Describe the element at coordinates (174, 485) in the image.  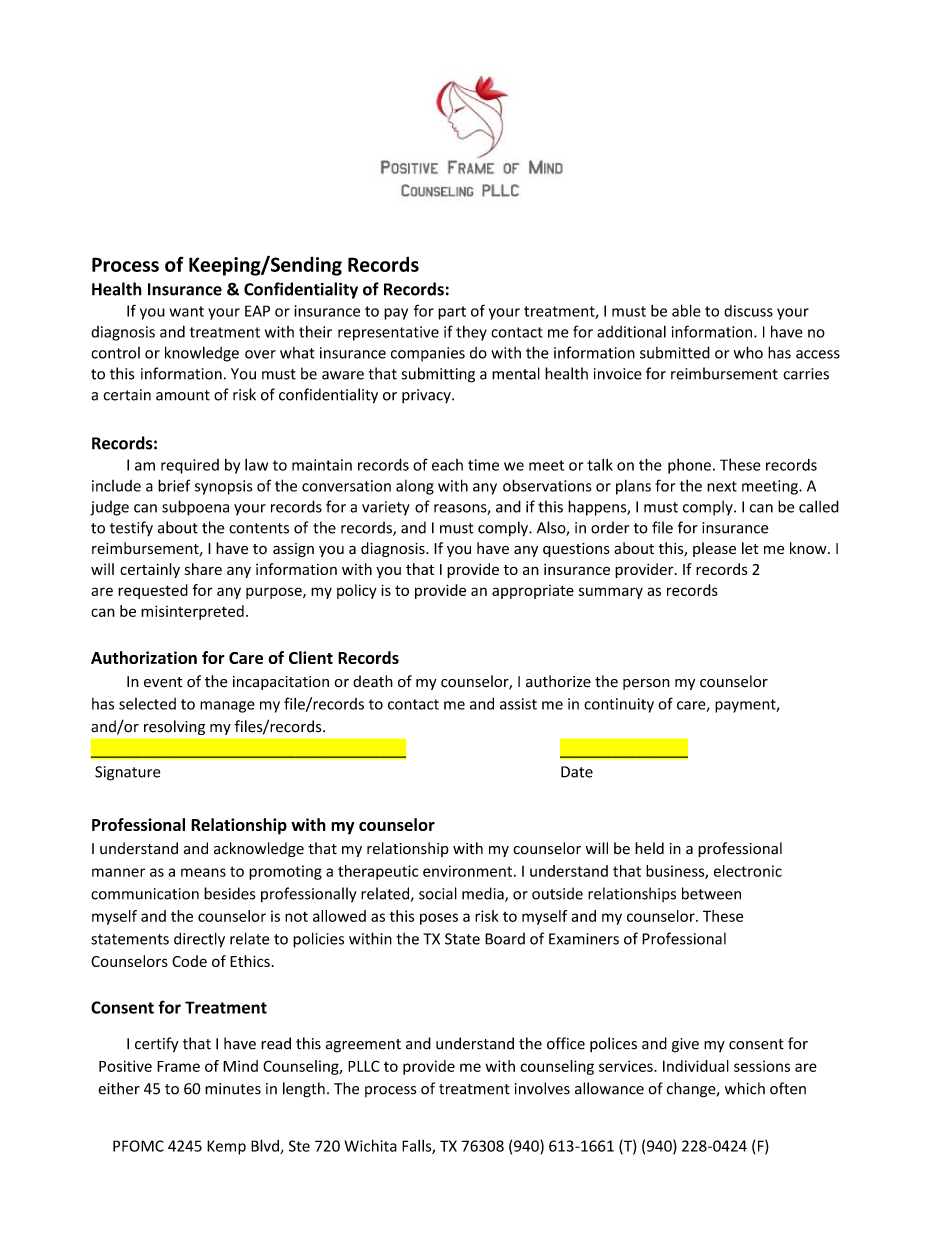
I see `brief` at that location.
